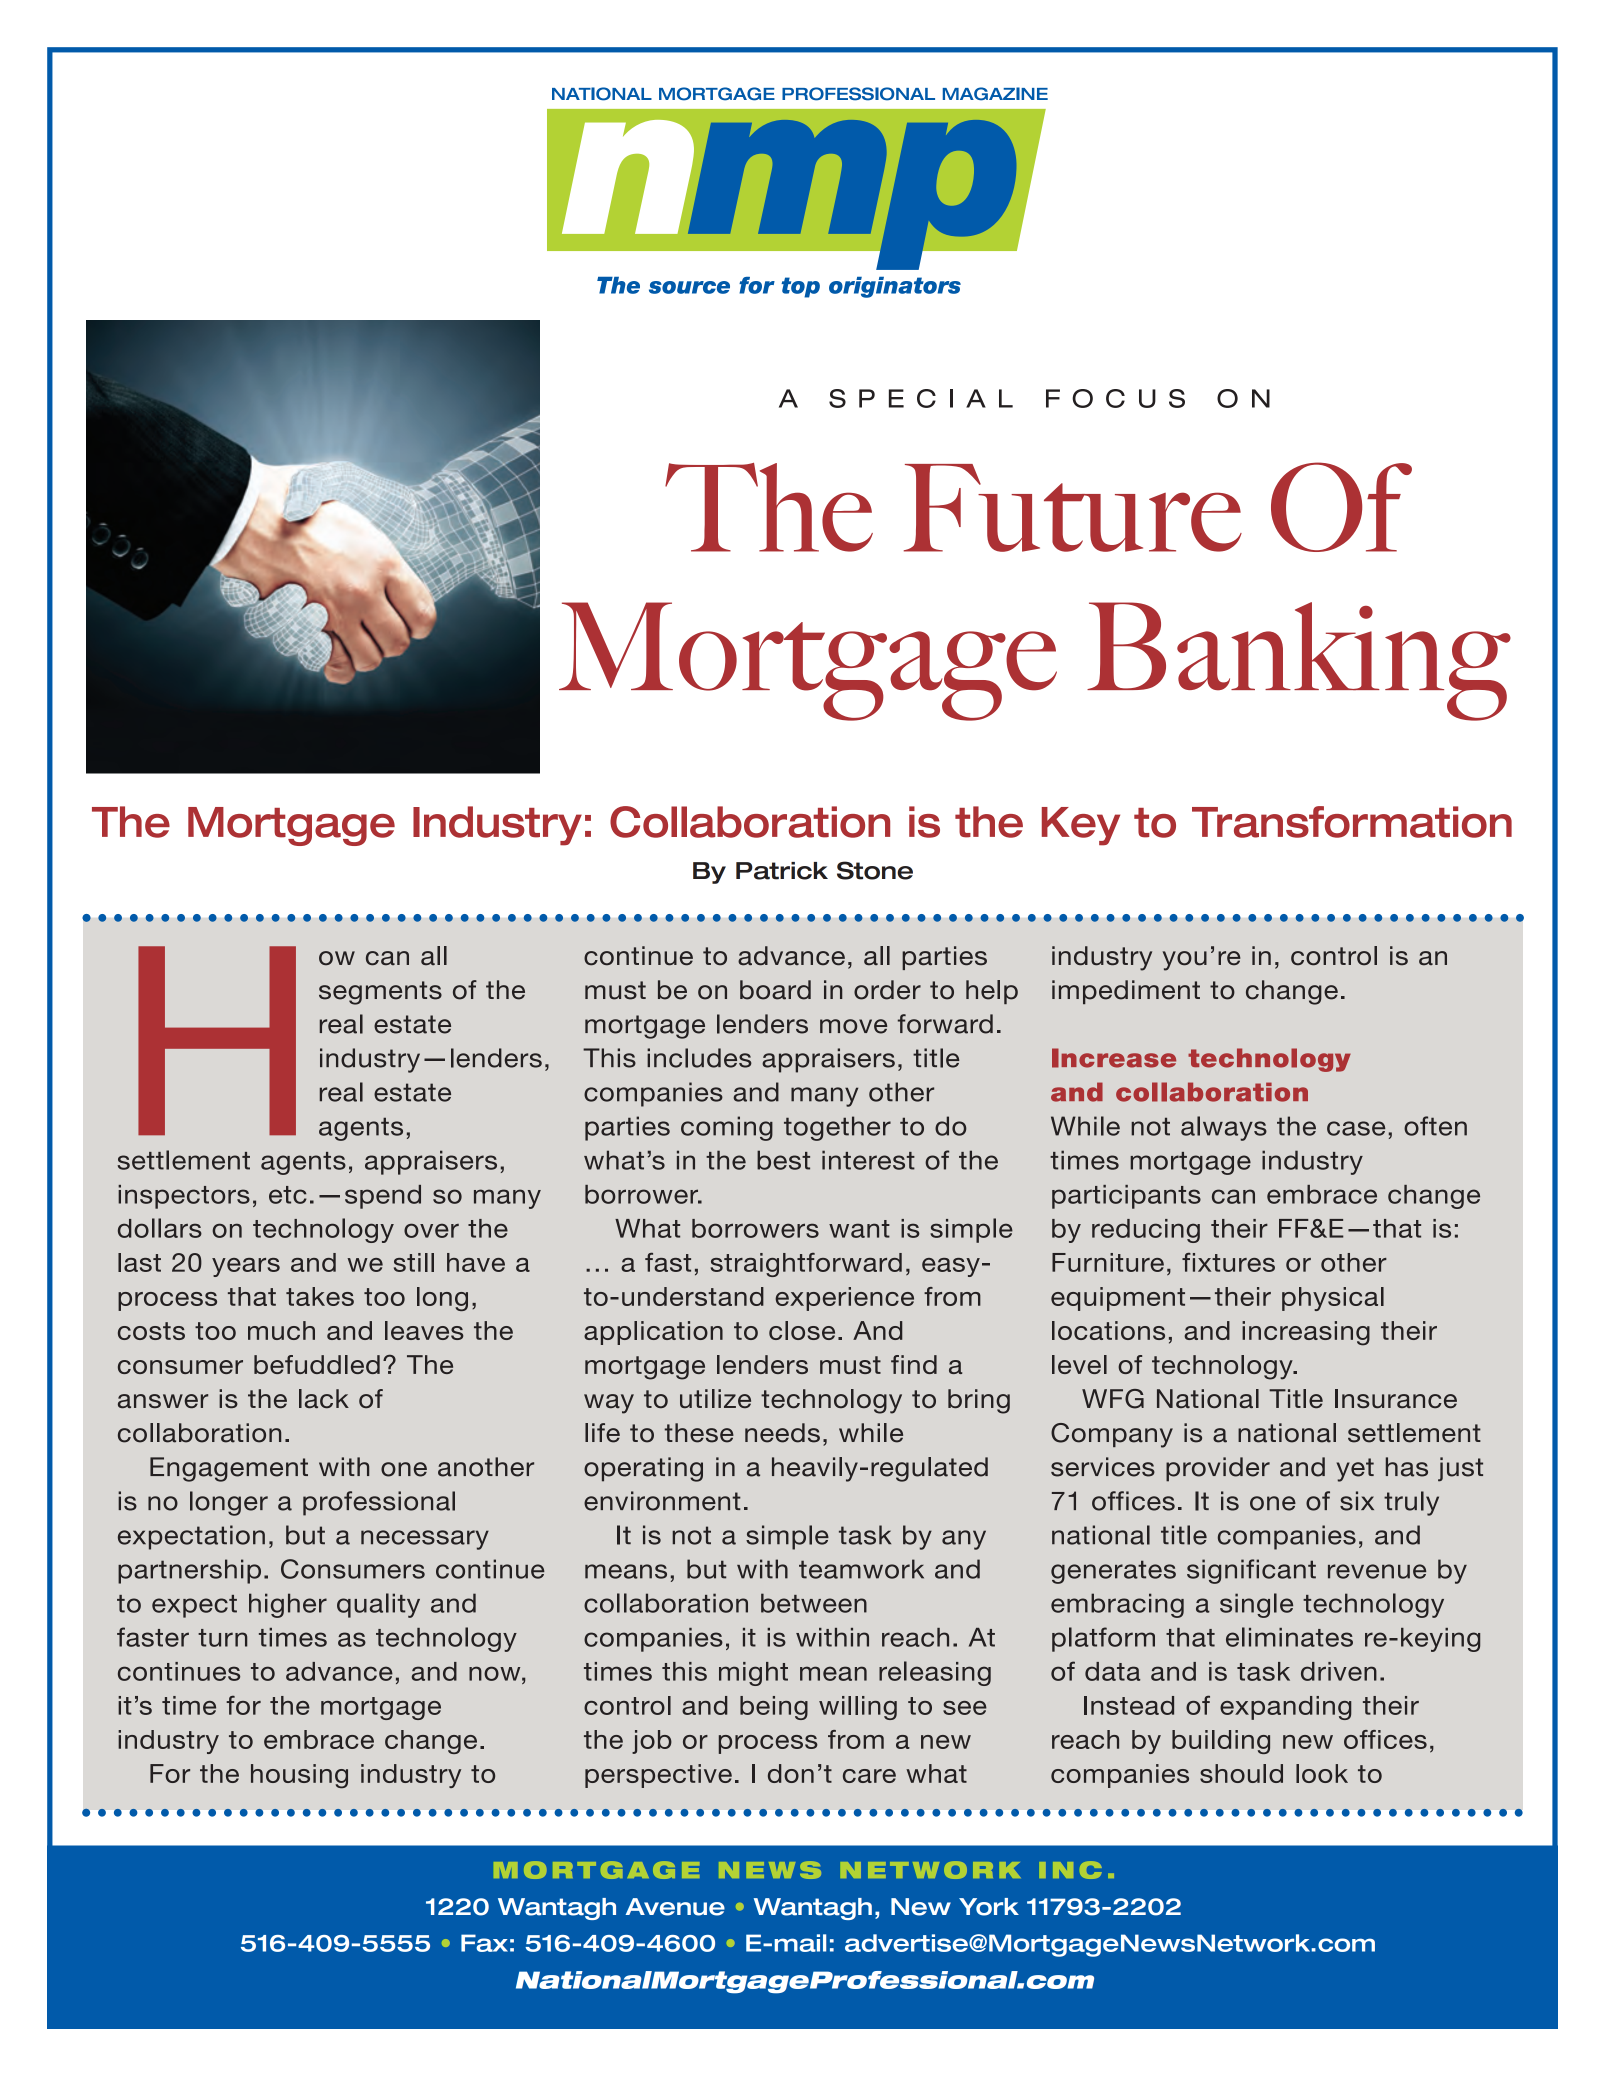  I want to click on Banking, so click(1299, 661).
